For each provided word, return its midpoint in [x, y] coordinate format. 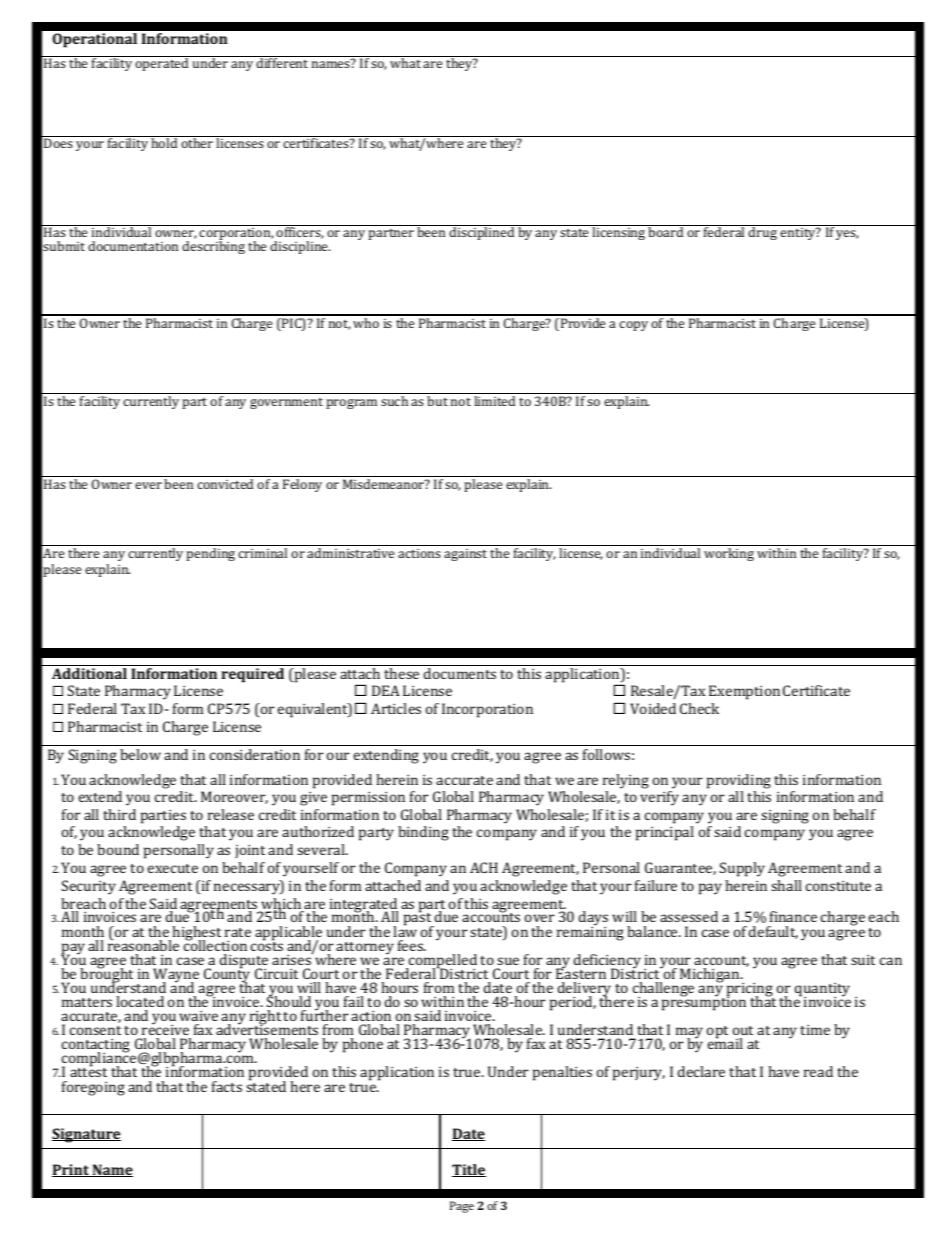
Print [71, 1170]
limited [494, 401]
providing [739, 781]
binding [423, 833]
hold [165, 142]
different [283, 62]
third [119, 814]
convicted [225, 484]
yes [847, 235]
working [729, 554]
